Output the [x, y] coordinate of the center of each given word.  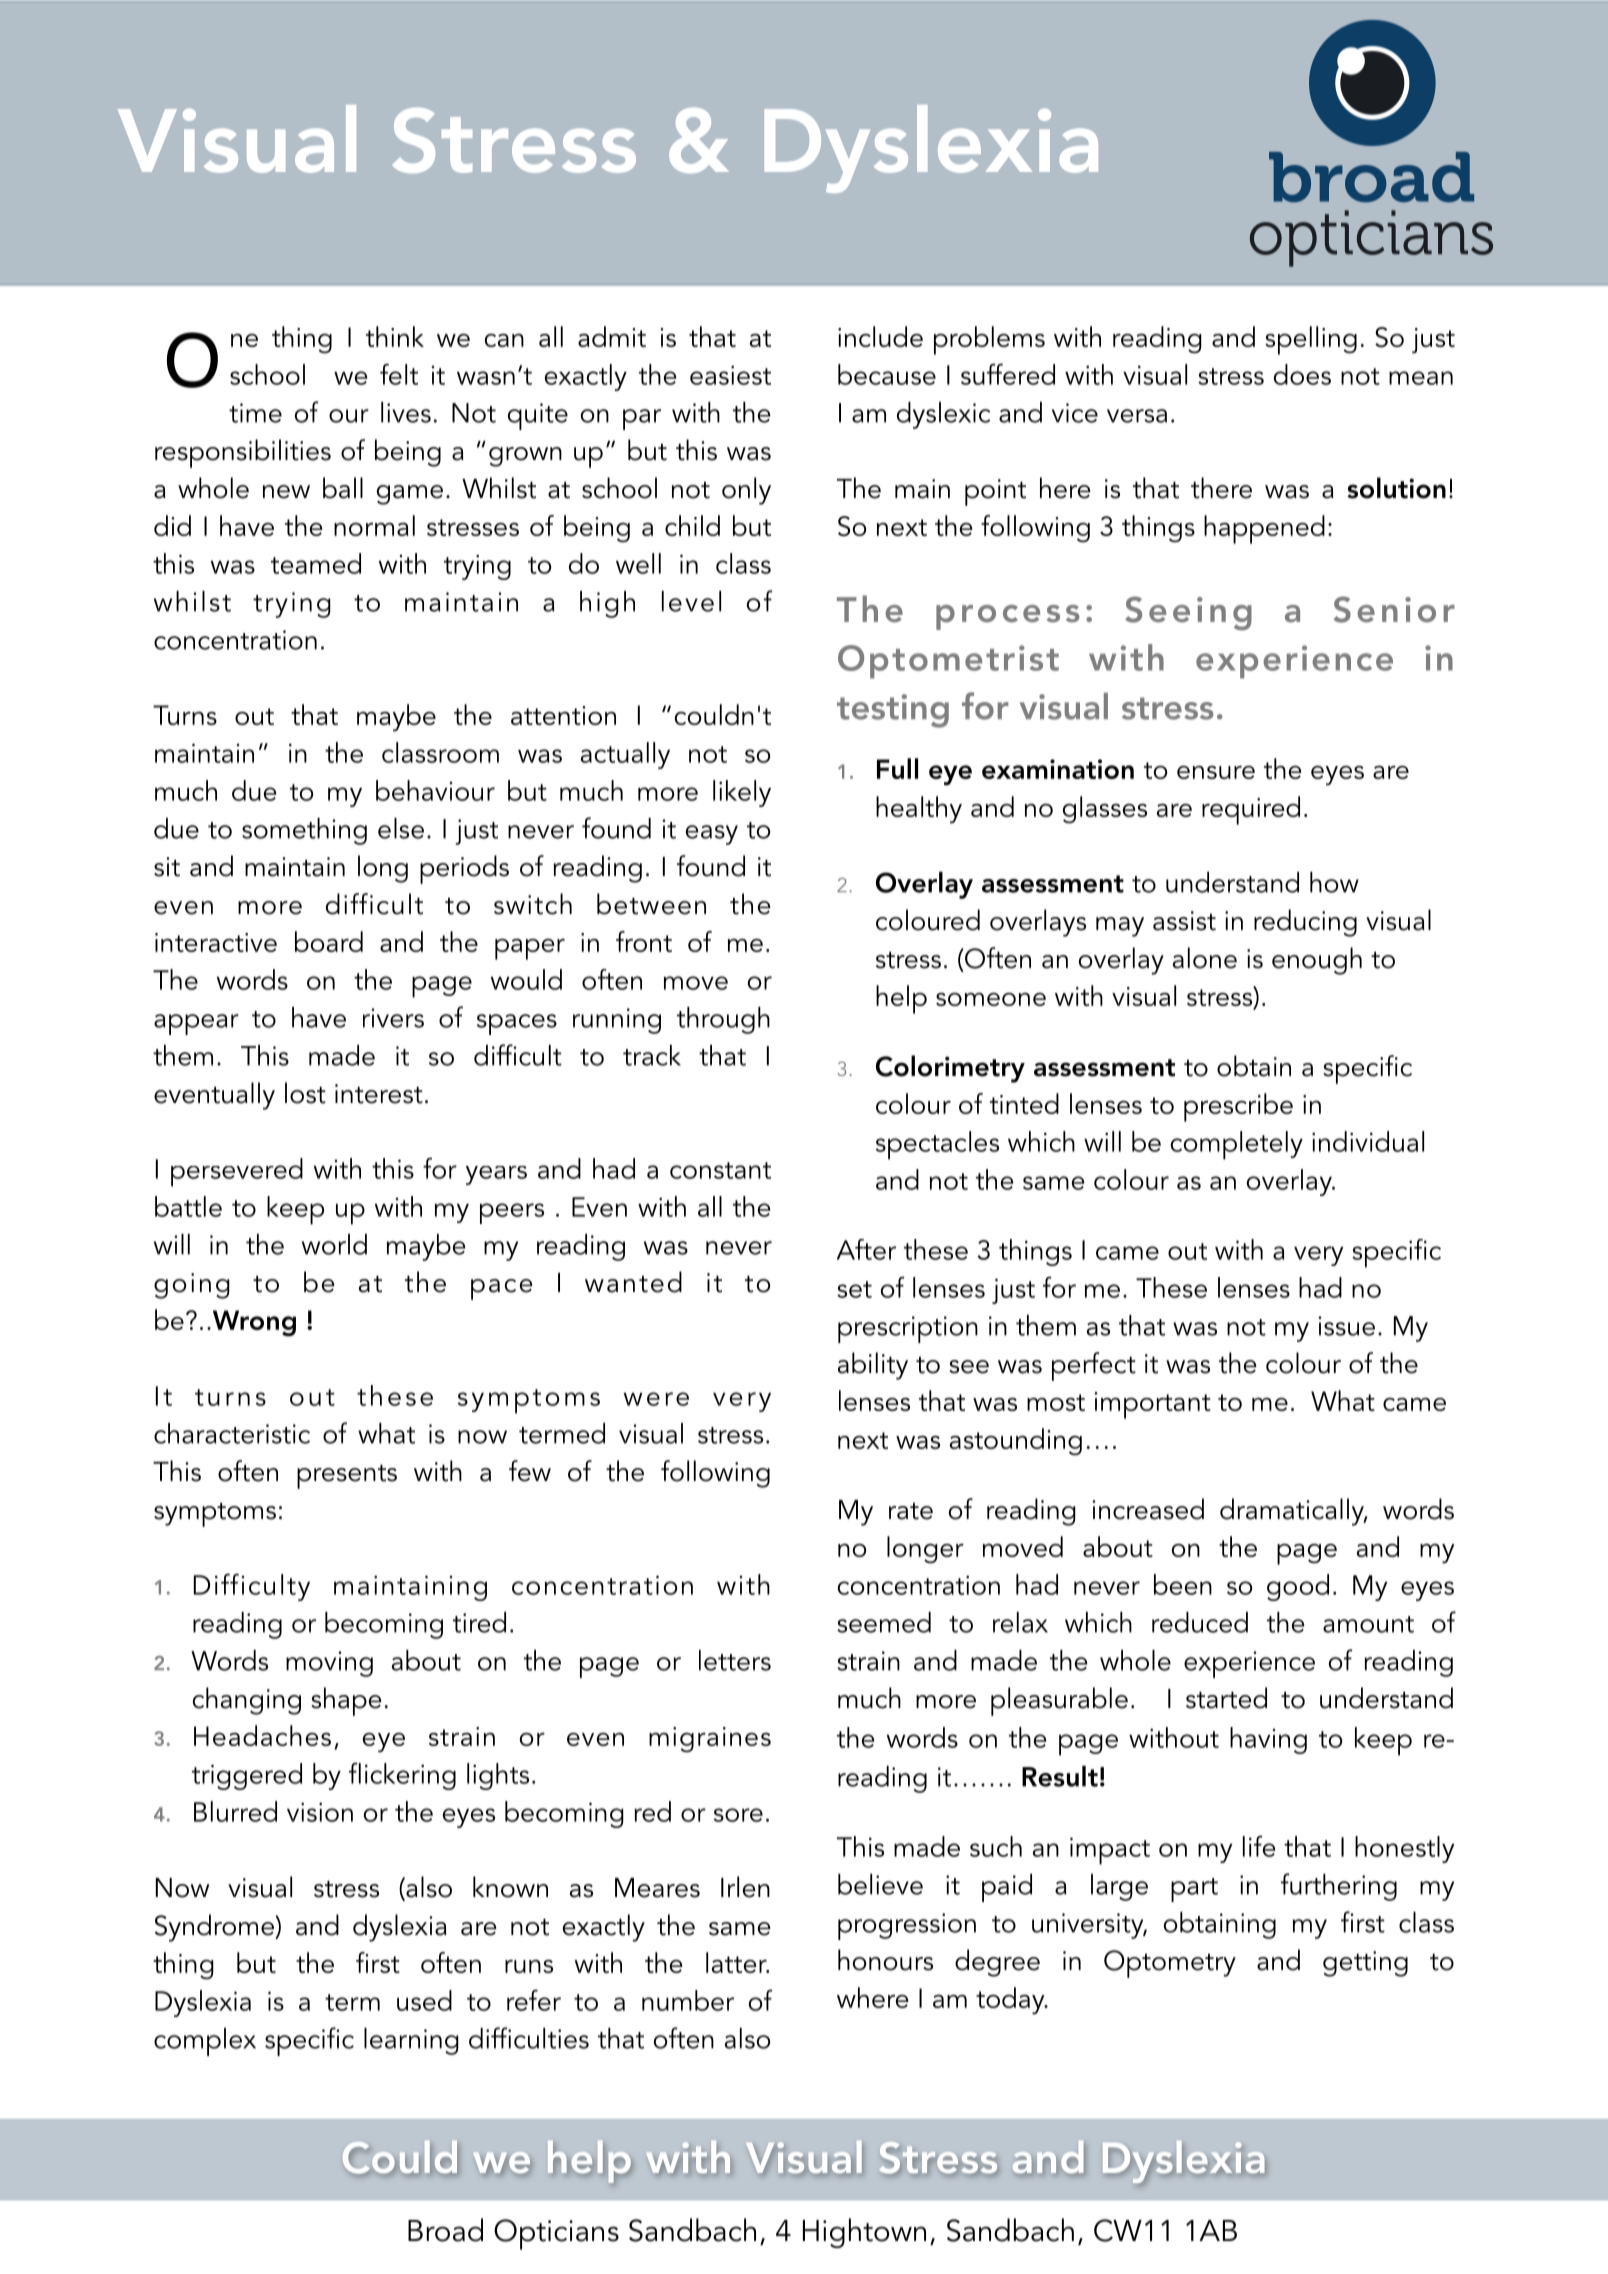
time [255, 413]
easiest [730, 375]
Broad [445, 2230]
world [334, 1244]
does [1302, 374]
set [854, 1289]
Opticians [556, 2234]
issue [1346, 1326]
